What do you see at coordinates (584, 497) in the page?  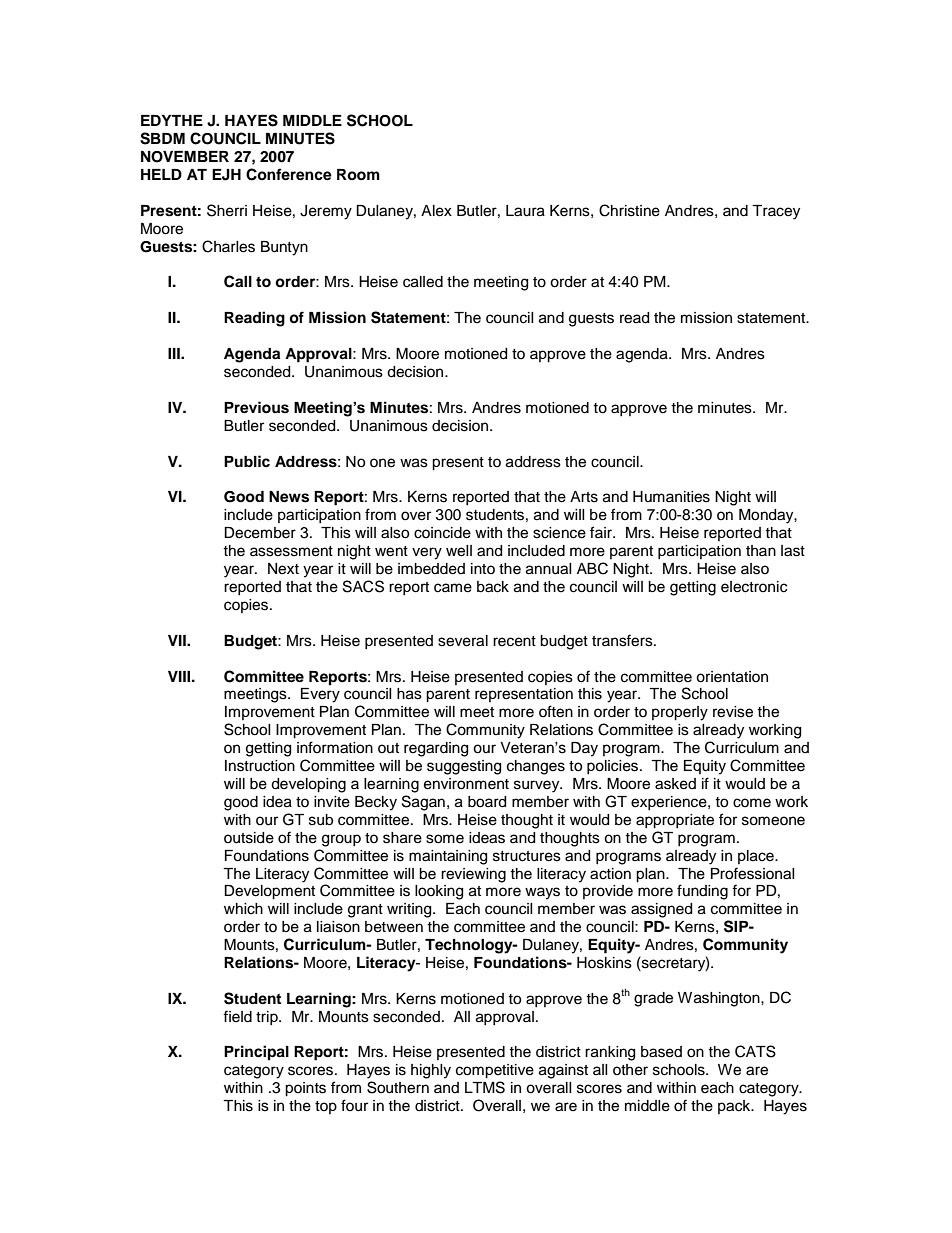 I see `Arts` at bounding box center [584, 497].
